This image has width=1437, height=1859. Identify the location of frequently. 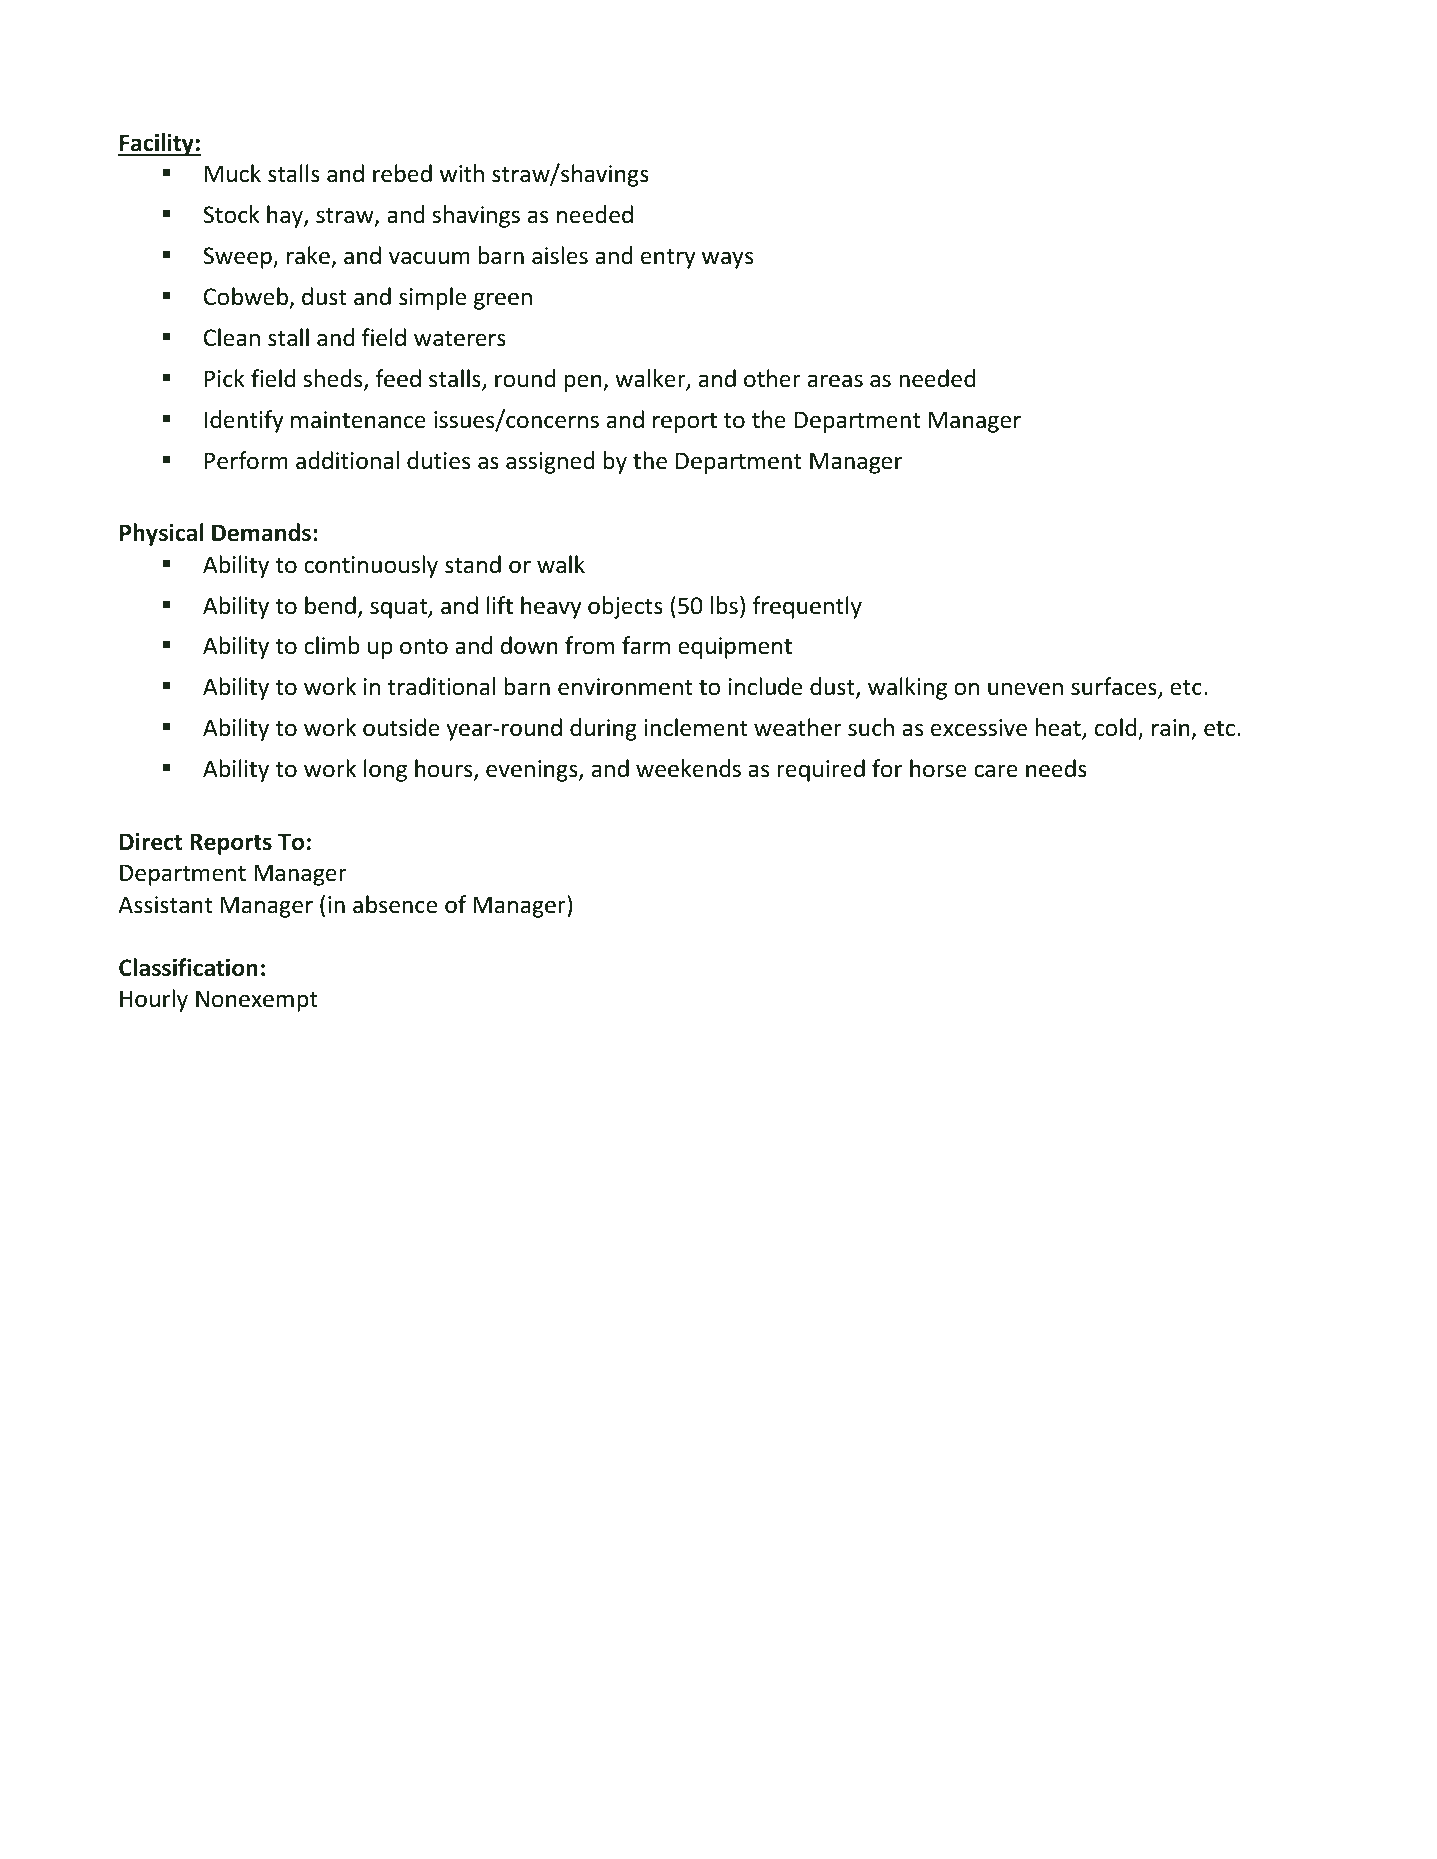
(807, 607).
